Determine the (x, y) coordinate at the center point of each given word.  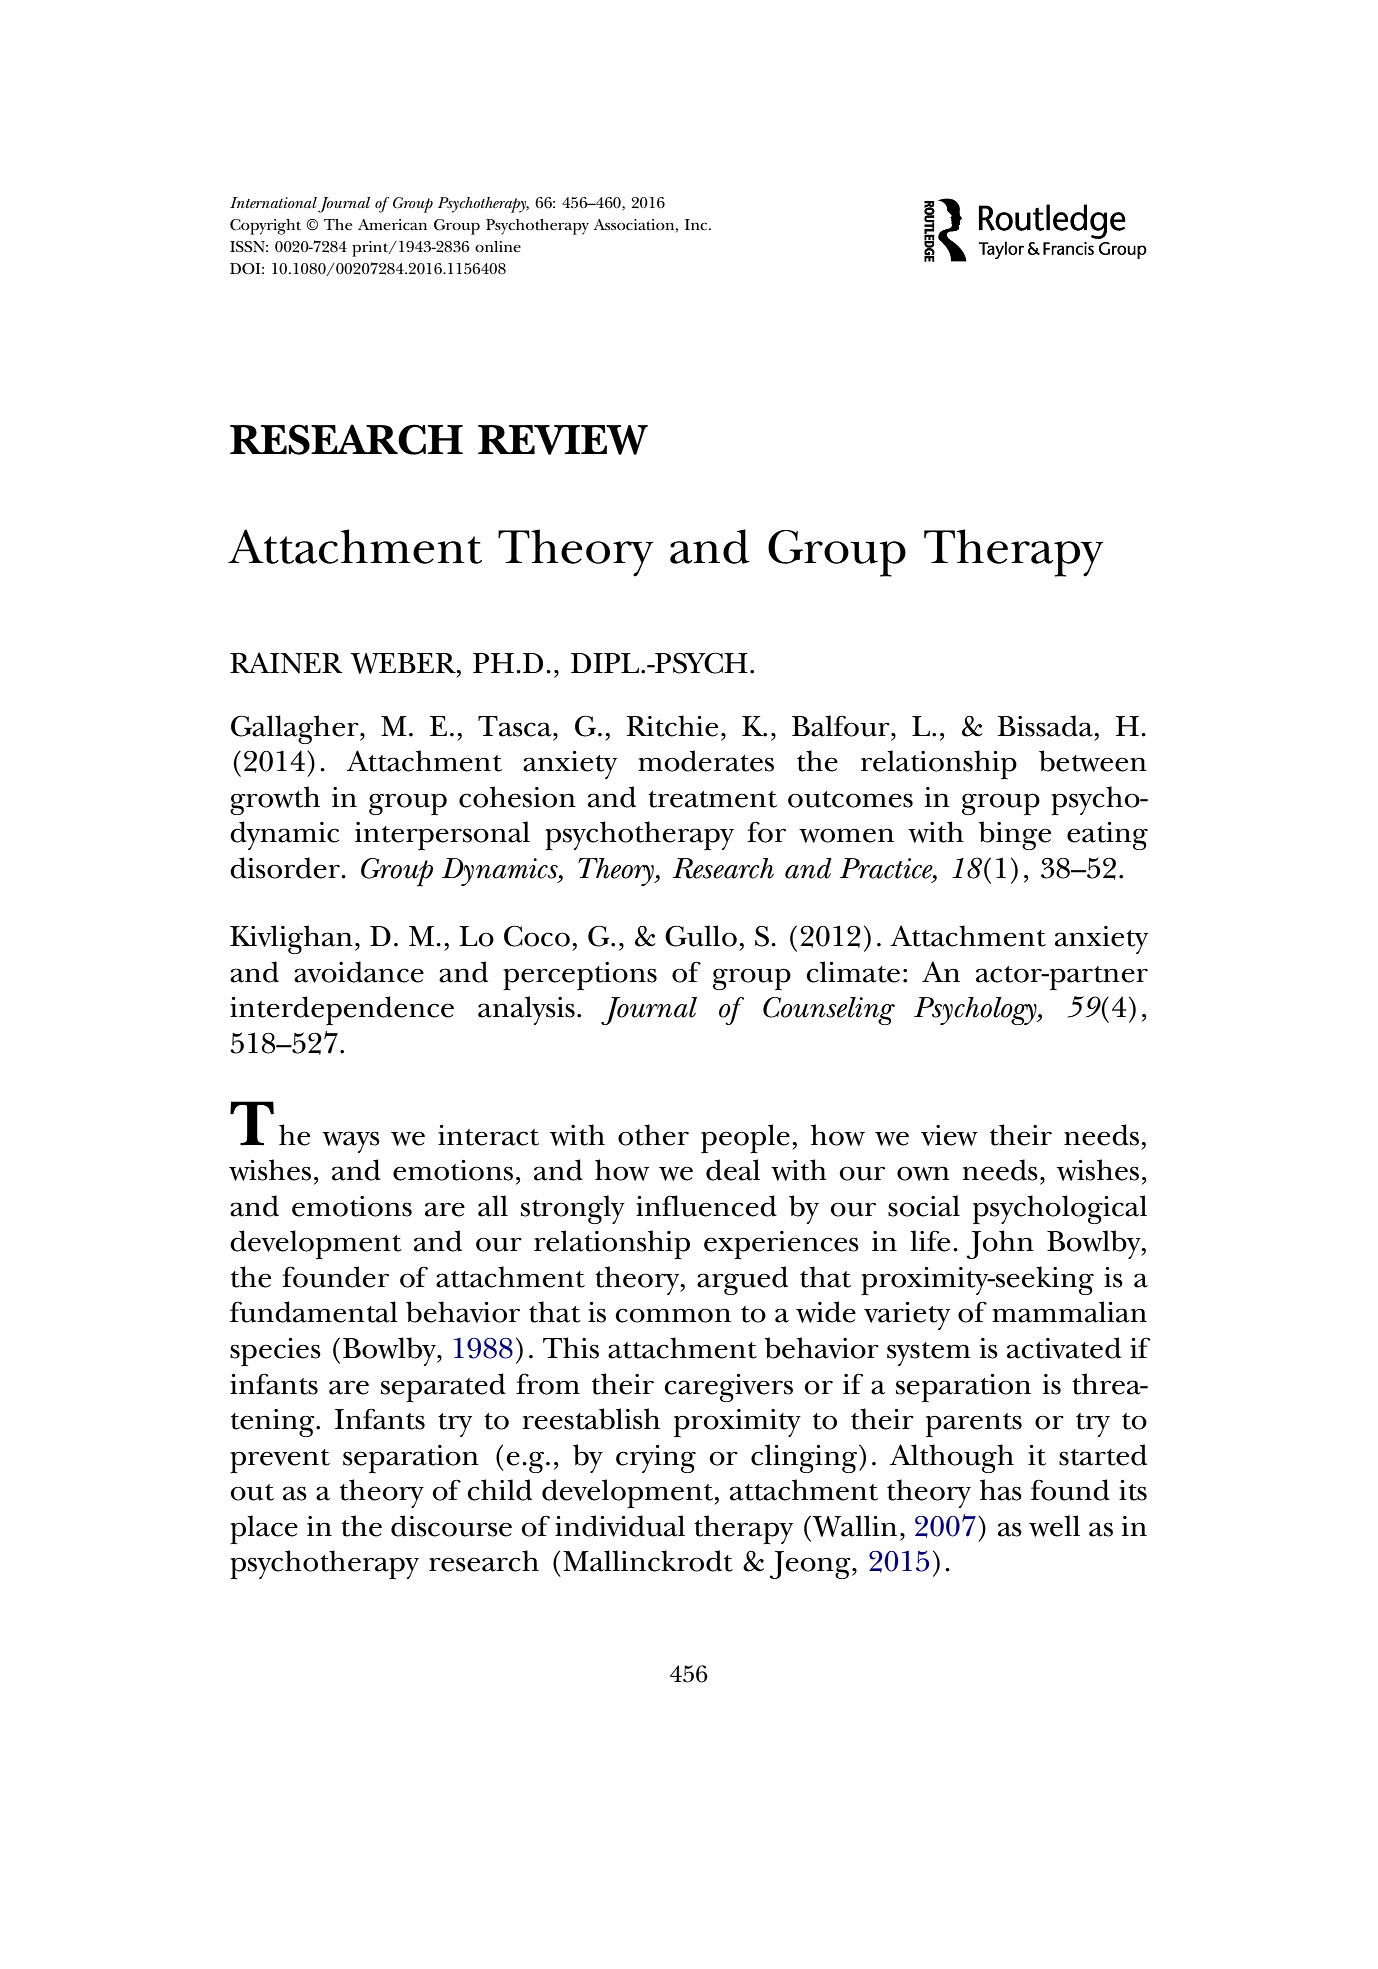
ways (351, 1142)
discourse (451, 1526)
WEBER (404, 663)
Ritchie (672, 726)
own (923, 1173)
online (498, 247)
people (745, 1138)
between (1093, 761)
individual (620, 1526)
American (392, 225)
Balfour (842, 726)
